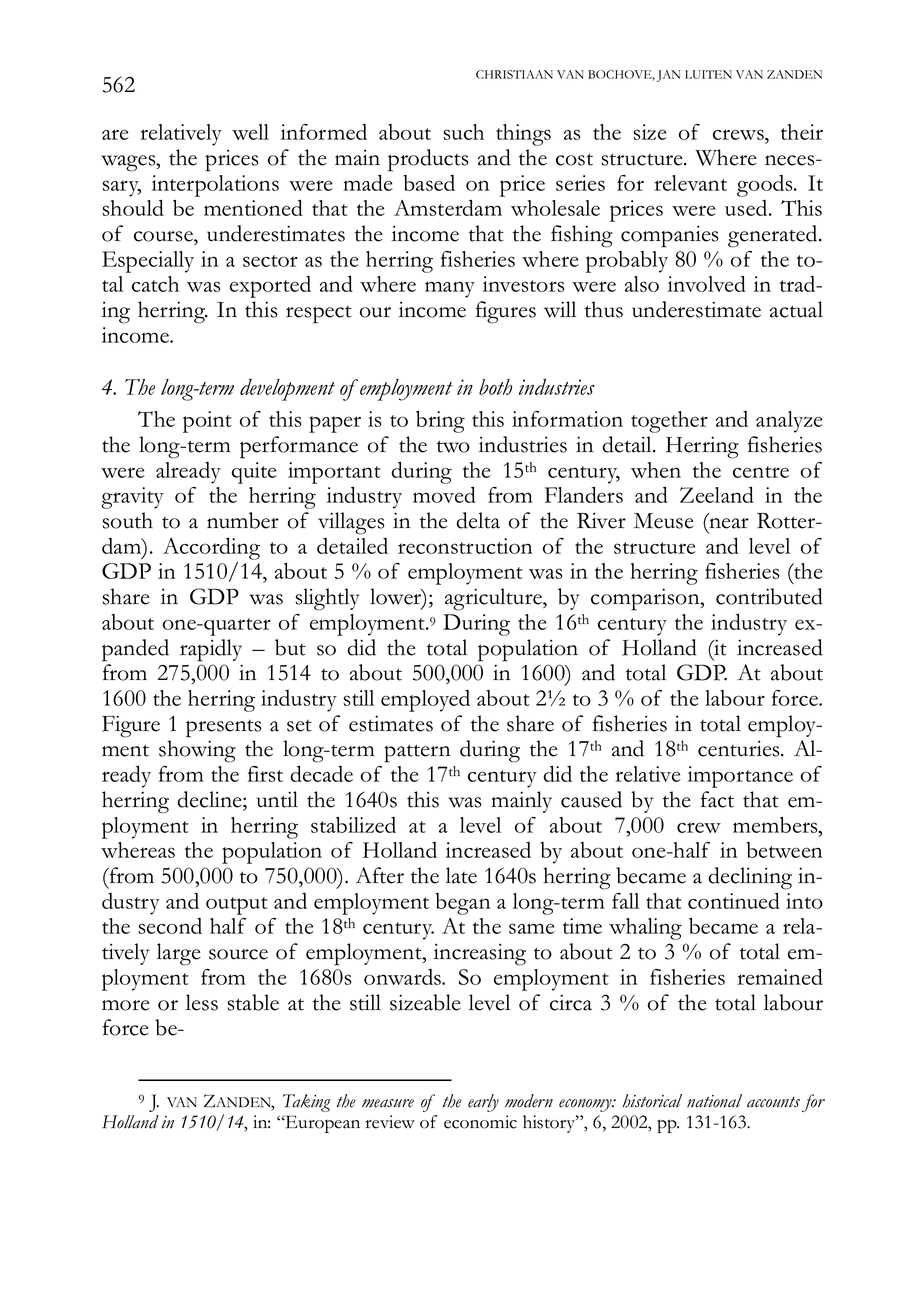 The image size is (924, 1308). Describe the element at coordinates (707, 283) in the image. I see `involved` at that location.
